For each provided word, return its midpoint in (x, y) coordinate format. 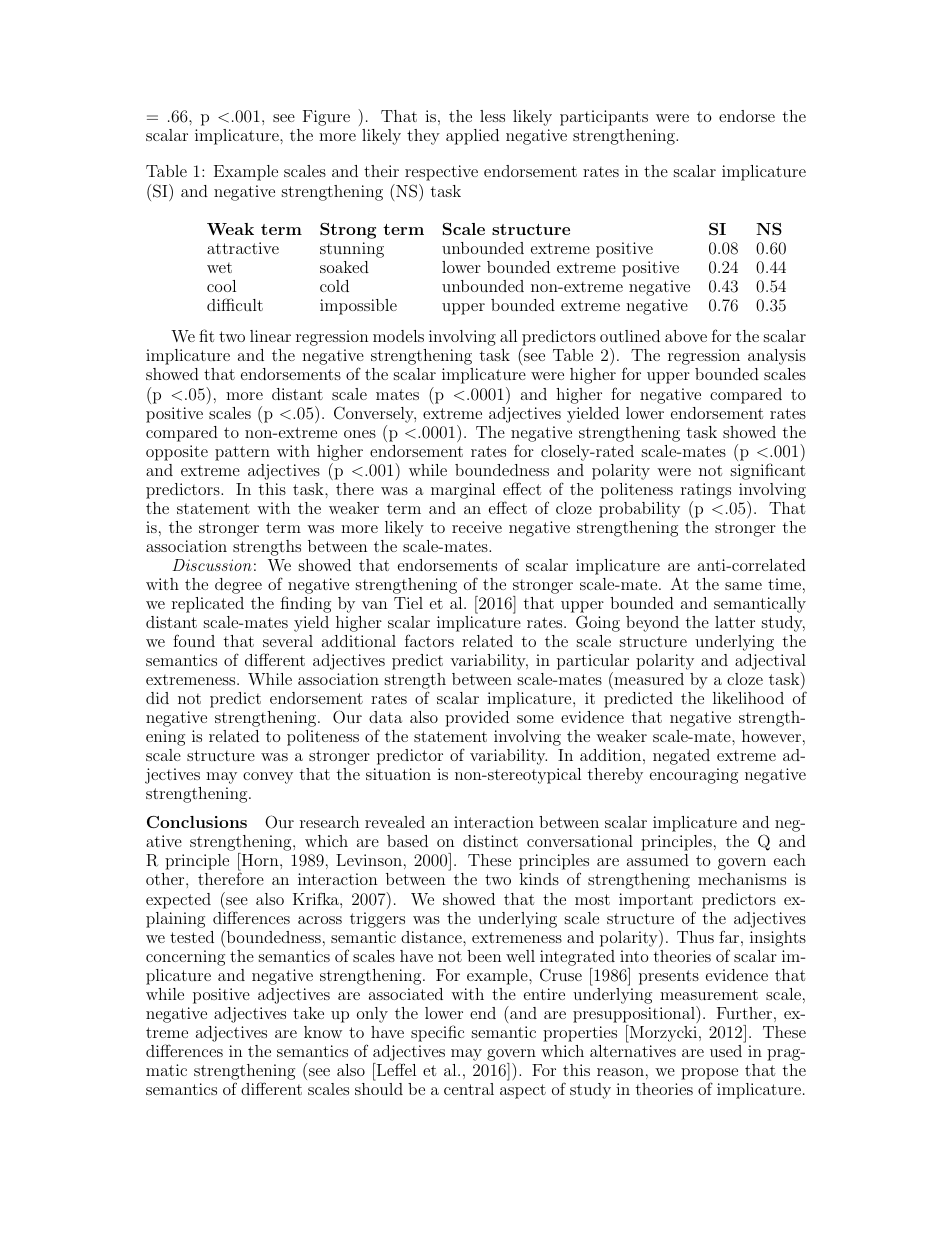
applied (472, 137)
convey (268, 778)
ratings (706, 491)
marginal (463, 491)
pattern (242, 453)
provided (477, 719)
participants (604, 118)
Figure (326, 118)
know (323, 1032)
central (469, 1089)
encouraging (694, 776)
